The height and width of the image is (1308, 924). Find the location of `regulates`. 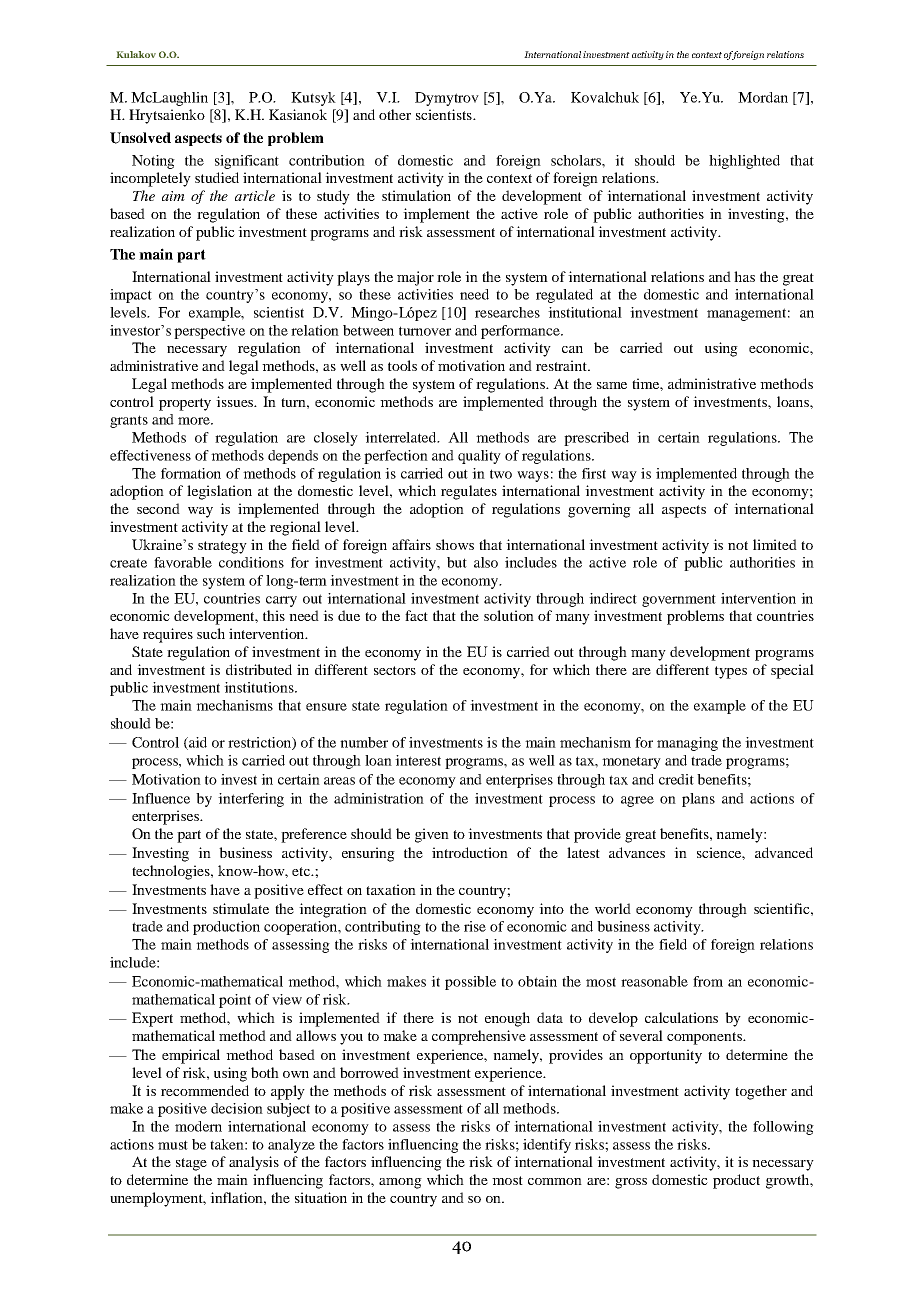

regulates is located at coordinates (469, 492).
